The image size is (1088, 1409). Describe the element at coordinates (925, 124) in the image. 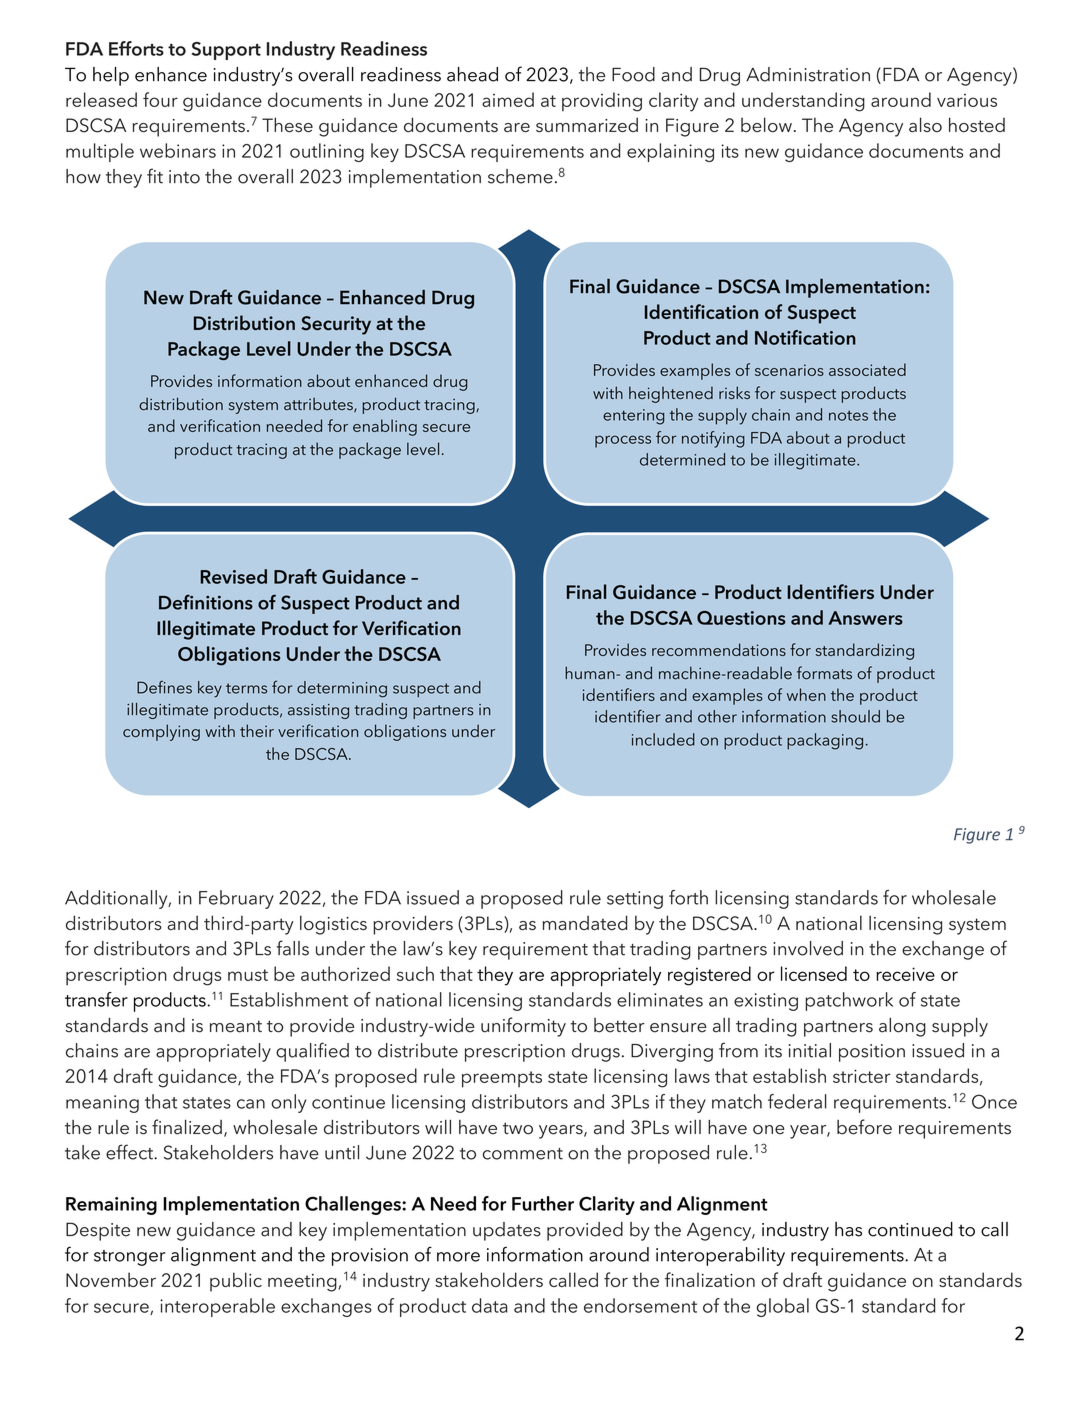

I see `also` at that location.
